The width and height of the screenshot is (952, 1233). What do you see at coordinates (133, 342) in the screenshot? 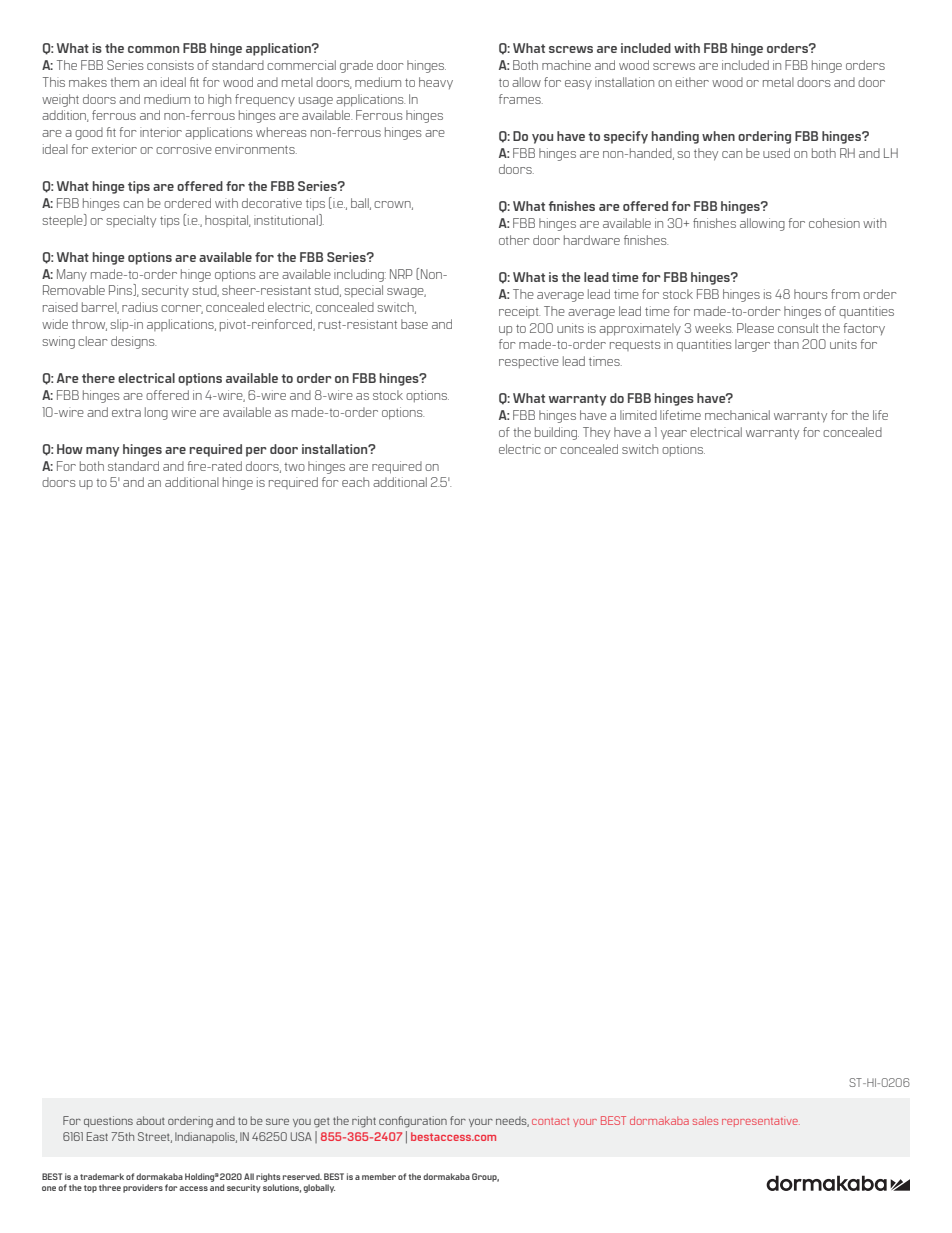
I see `designs` at bounding box center [133, 342].
